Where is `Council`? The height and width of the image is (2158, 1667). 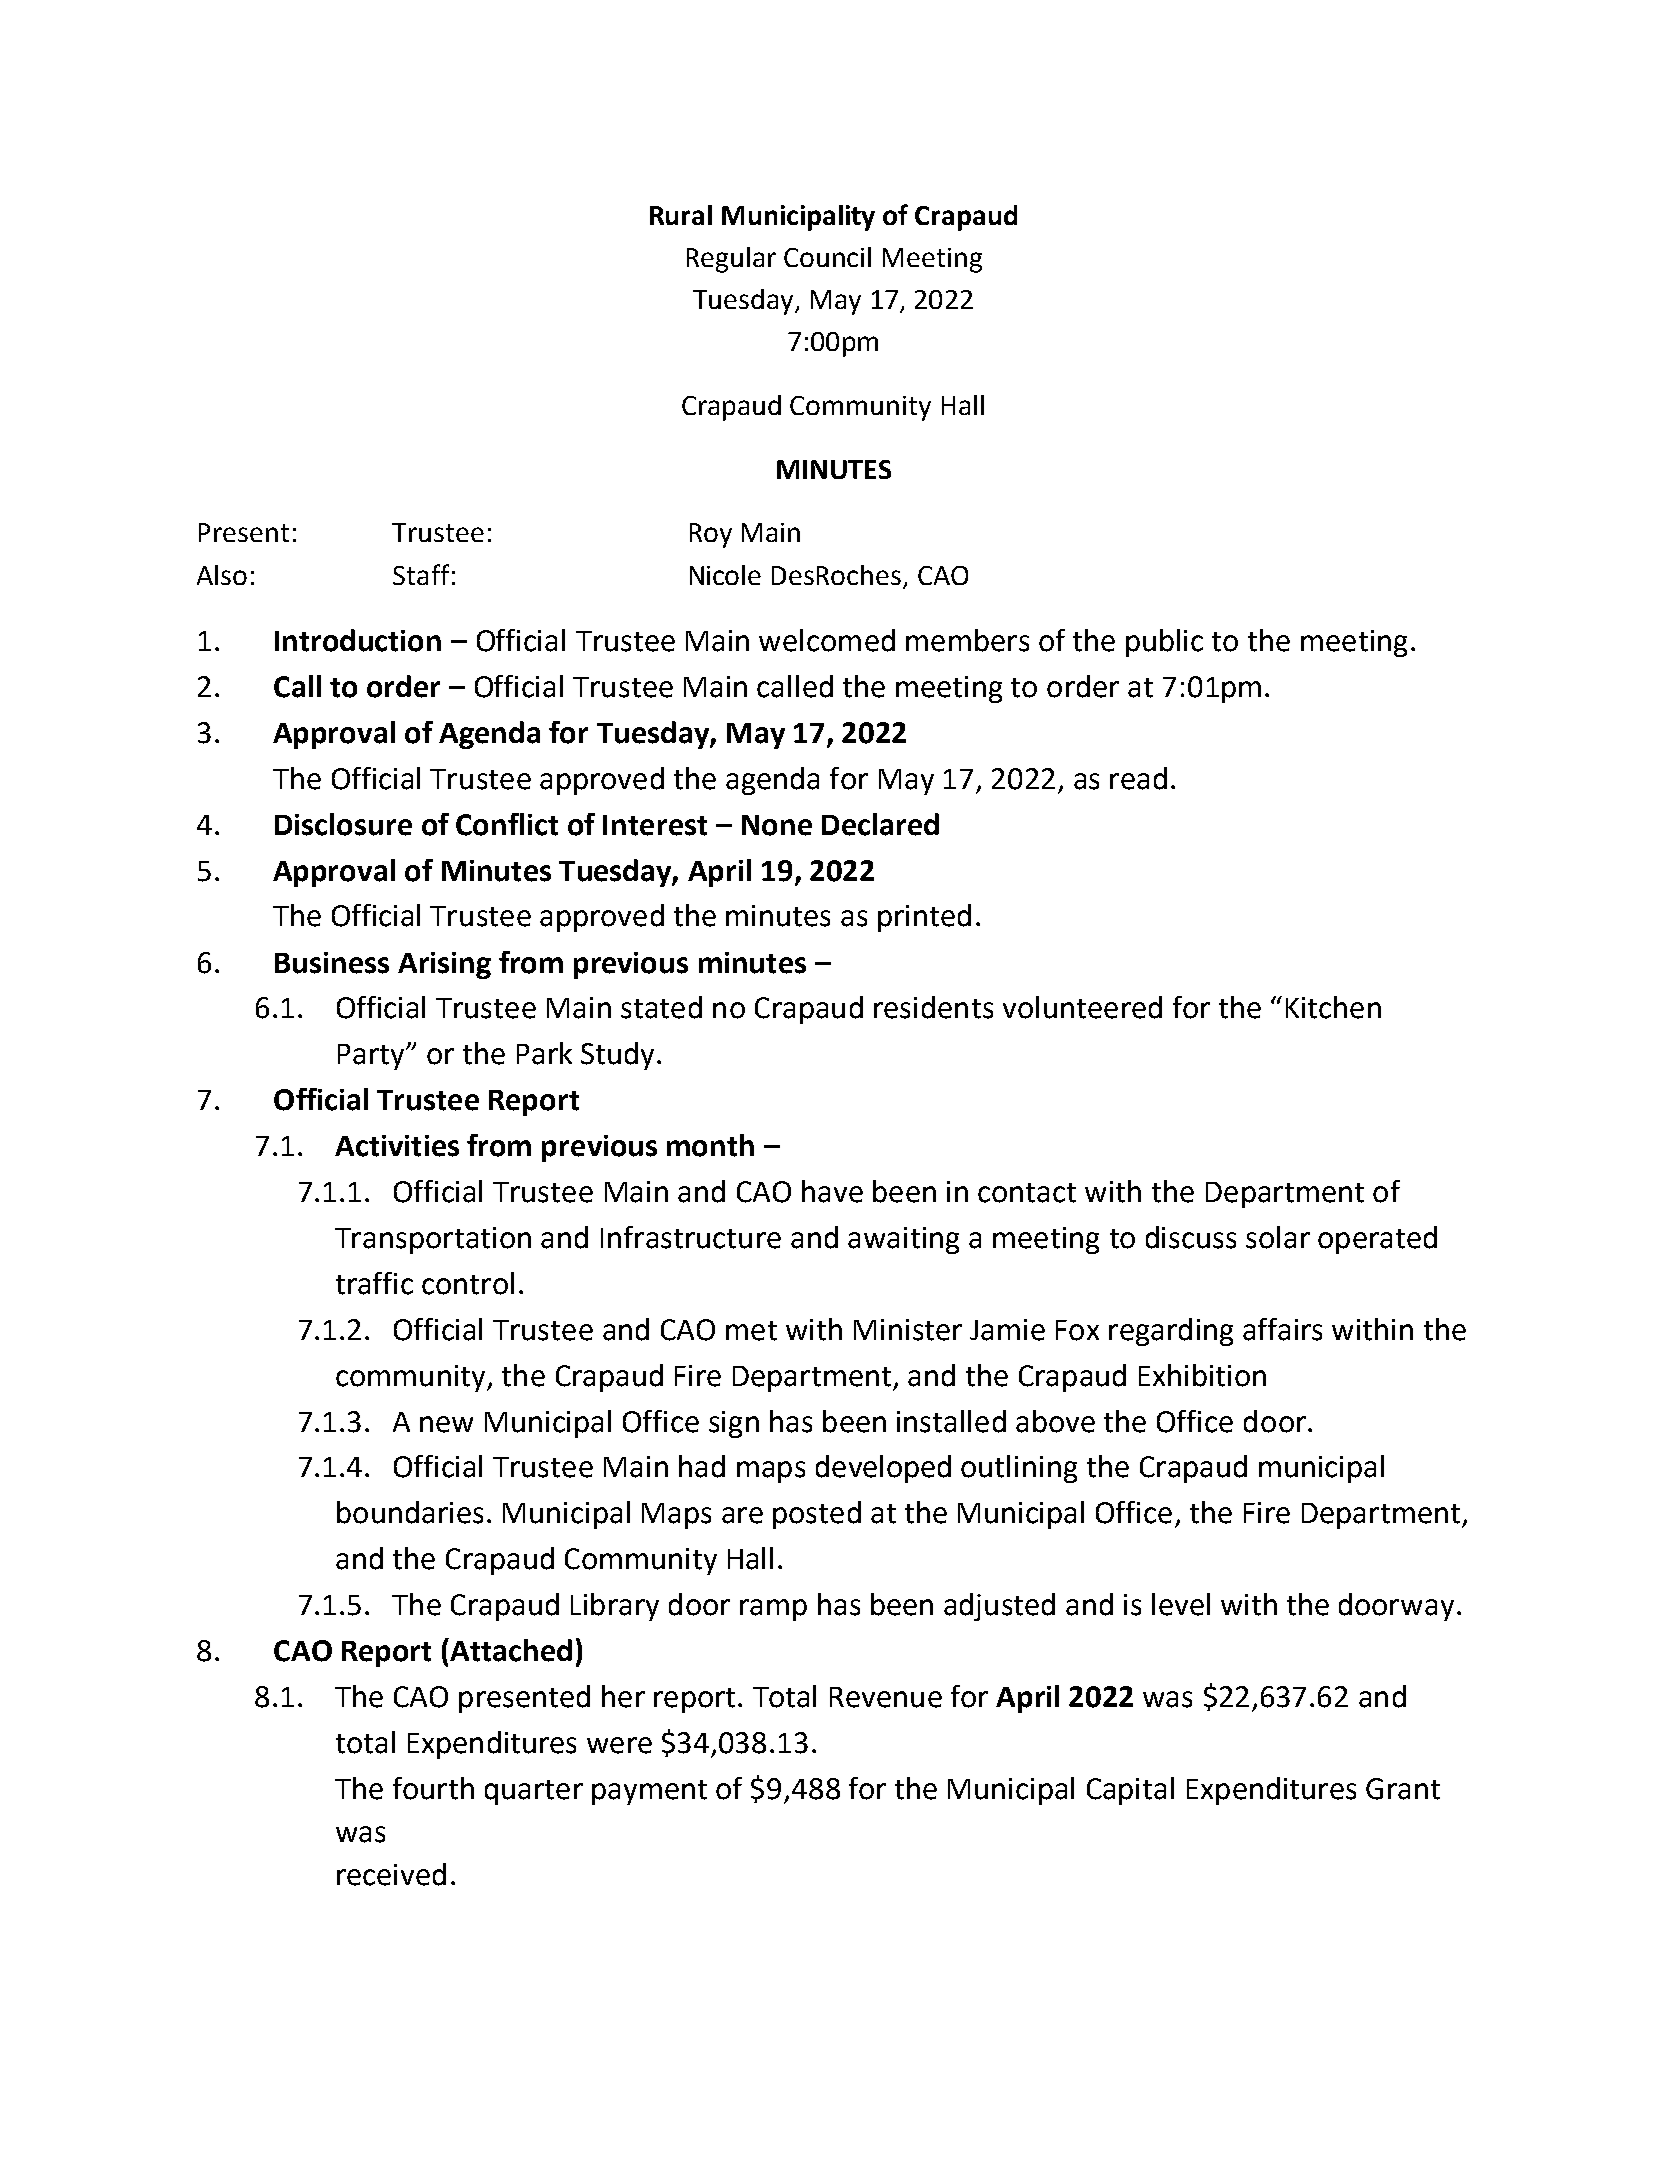 Council is located at coordinates (827, 257).
